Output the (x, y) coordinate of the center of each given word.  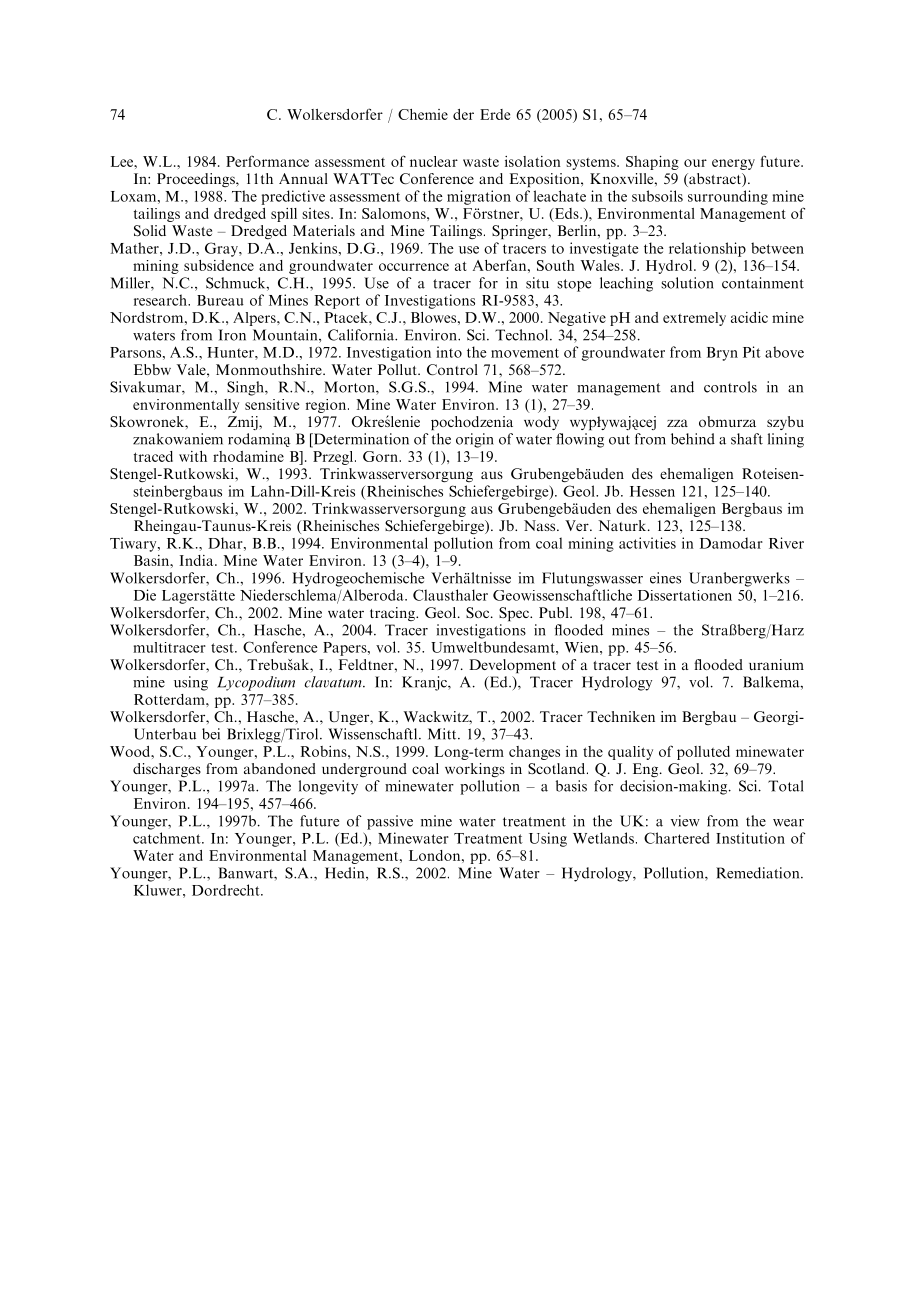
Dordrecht (227, 890)
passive (390, 822)
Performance (267, 161)
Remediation (759, 873)
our (695, 163)
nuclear (434, 161)
